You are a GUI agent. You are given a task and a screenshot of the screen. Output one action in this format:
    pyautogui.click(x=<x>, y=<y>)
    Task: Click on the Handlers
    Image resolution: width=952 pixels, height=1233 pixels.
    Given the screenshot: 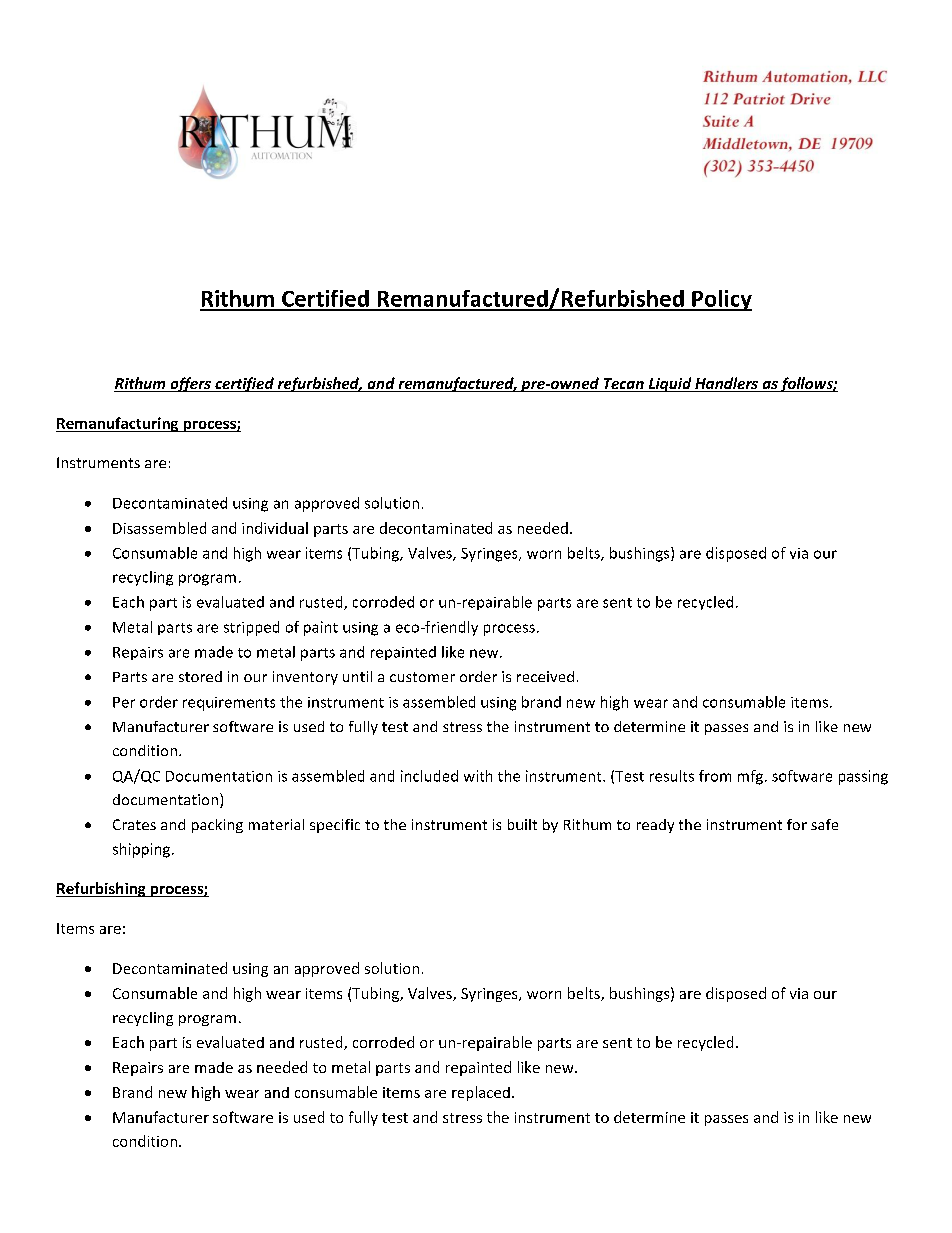 What is the action you would take?
    pyautogui.click(x=726, y=384)
